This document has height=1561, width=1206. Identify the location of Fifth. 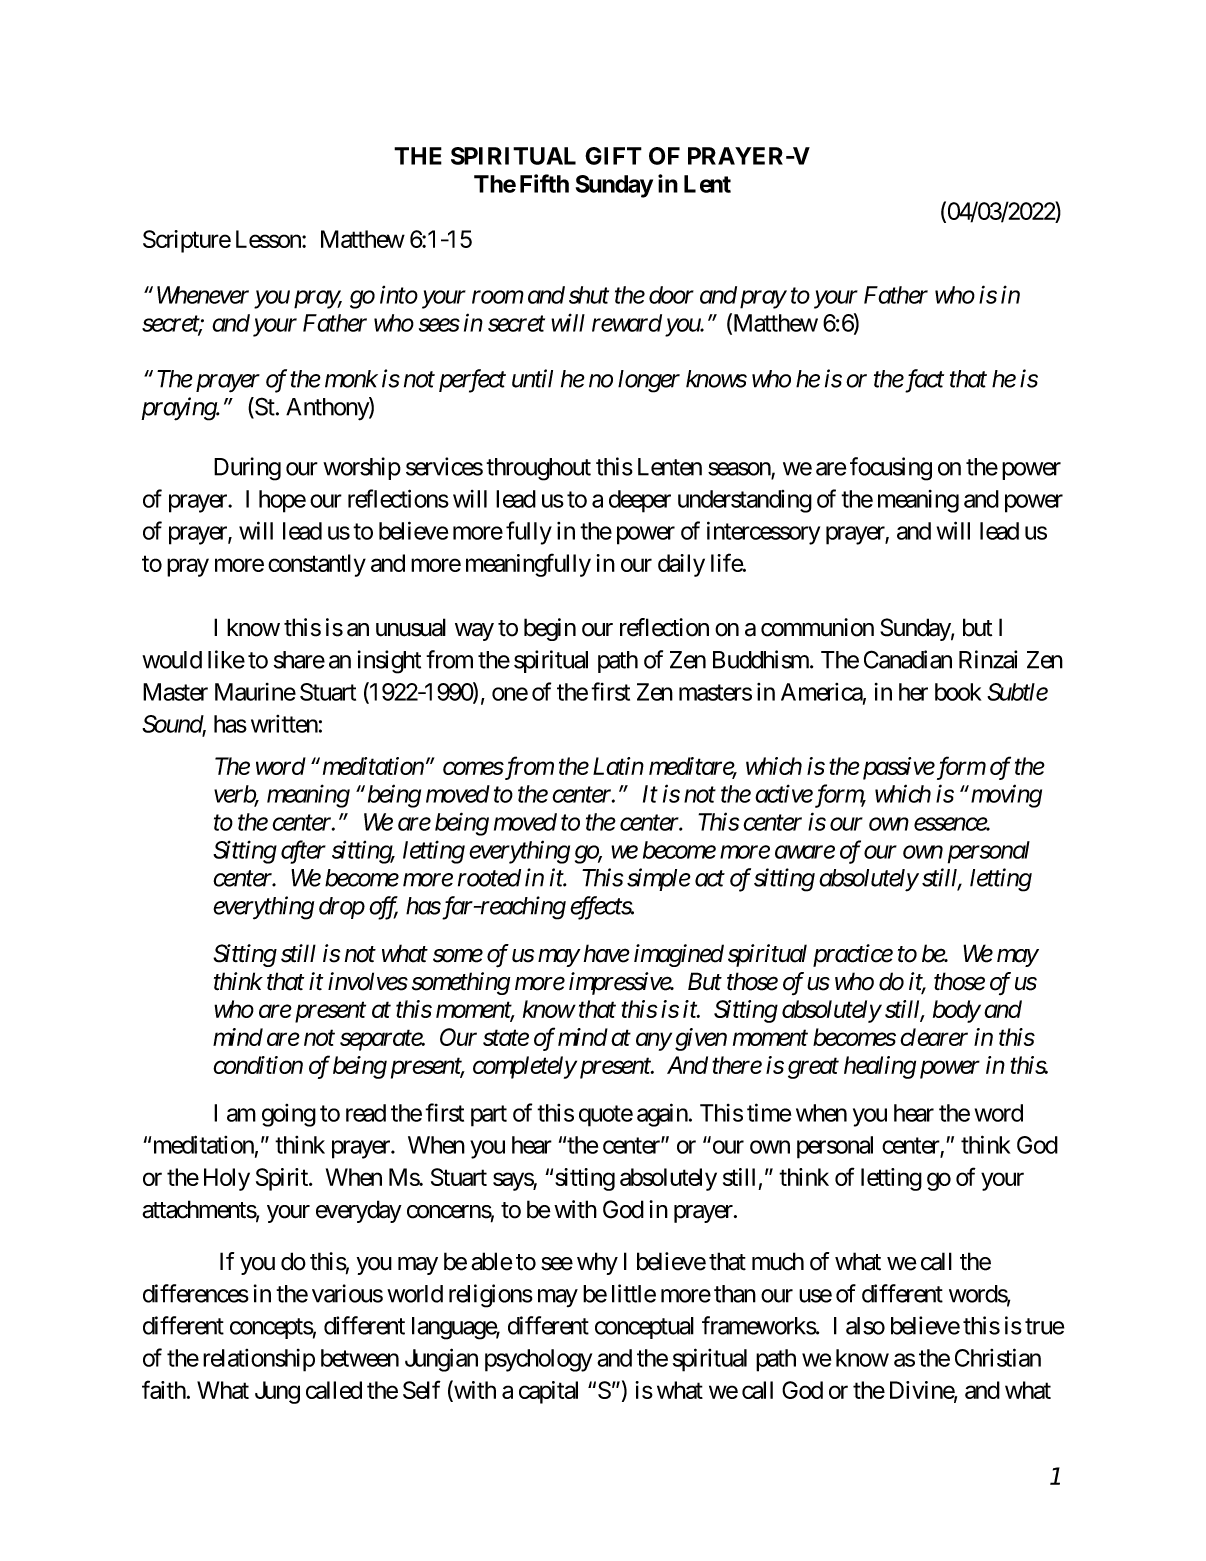
(544, 183).
